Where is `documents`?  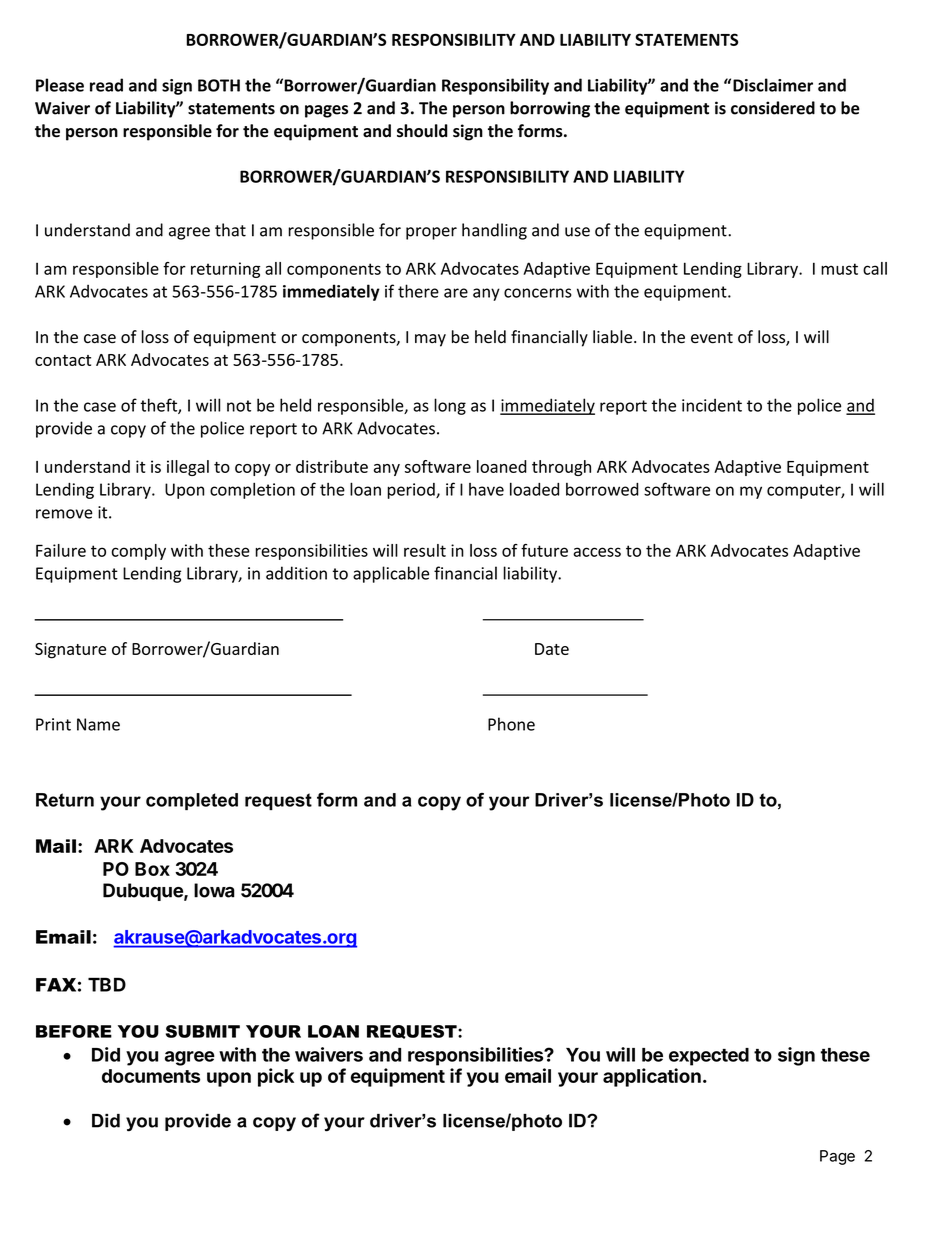
documents is located at coordinates (151, 1076).
